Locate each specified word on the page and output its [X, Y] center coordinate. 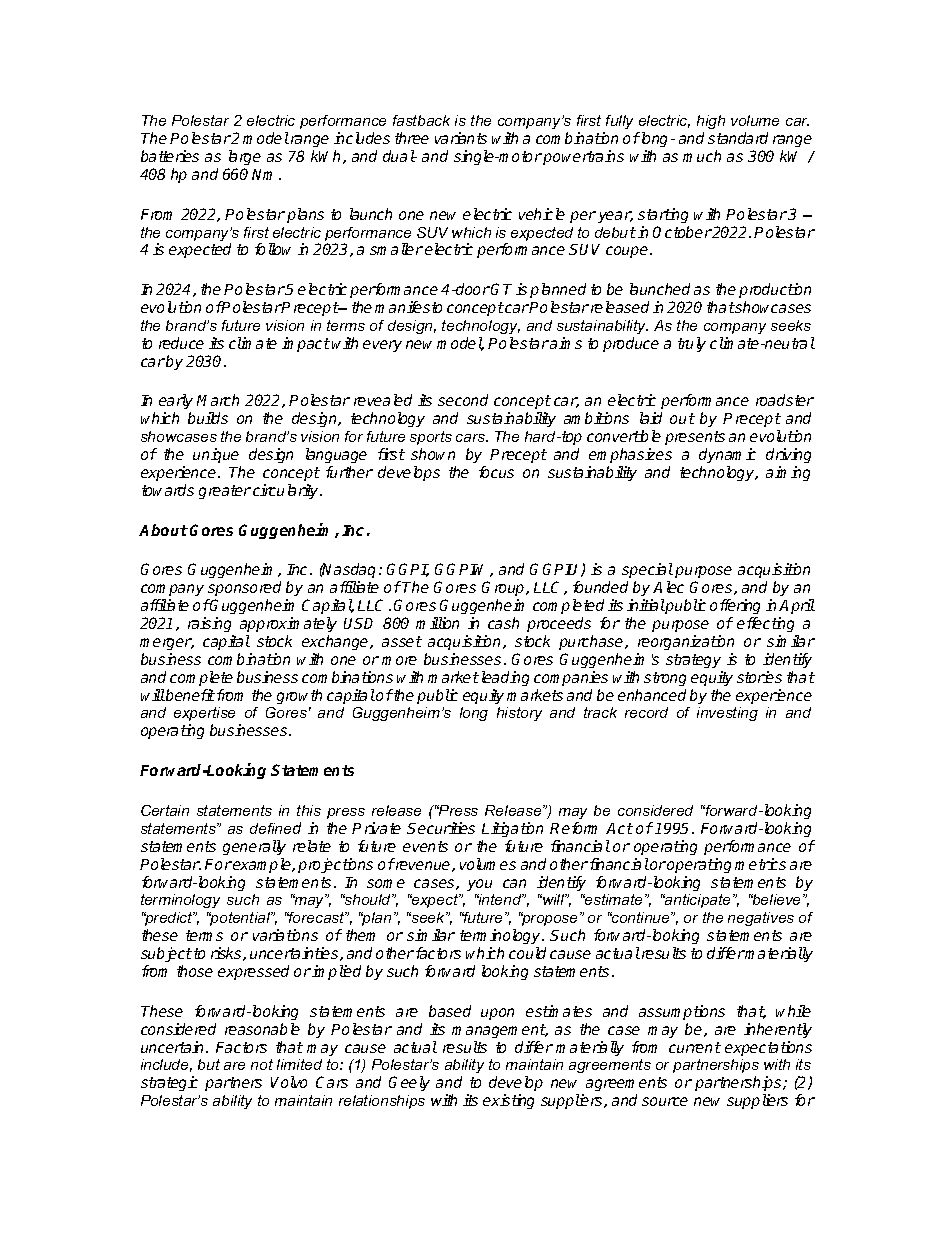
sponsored [244, 588]
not [262, 1064]
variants [461, 138]
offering [735, 606]
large [245, 157]
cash [503, 623]
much [702, 156]
